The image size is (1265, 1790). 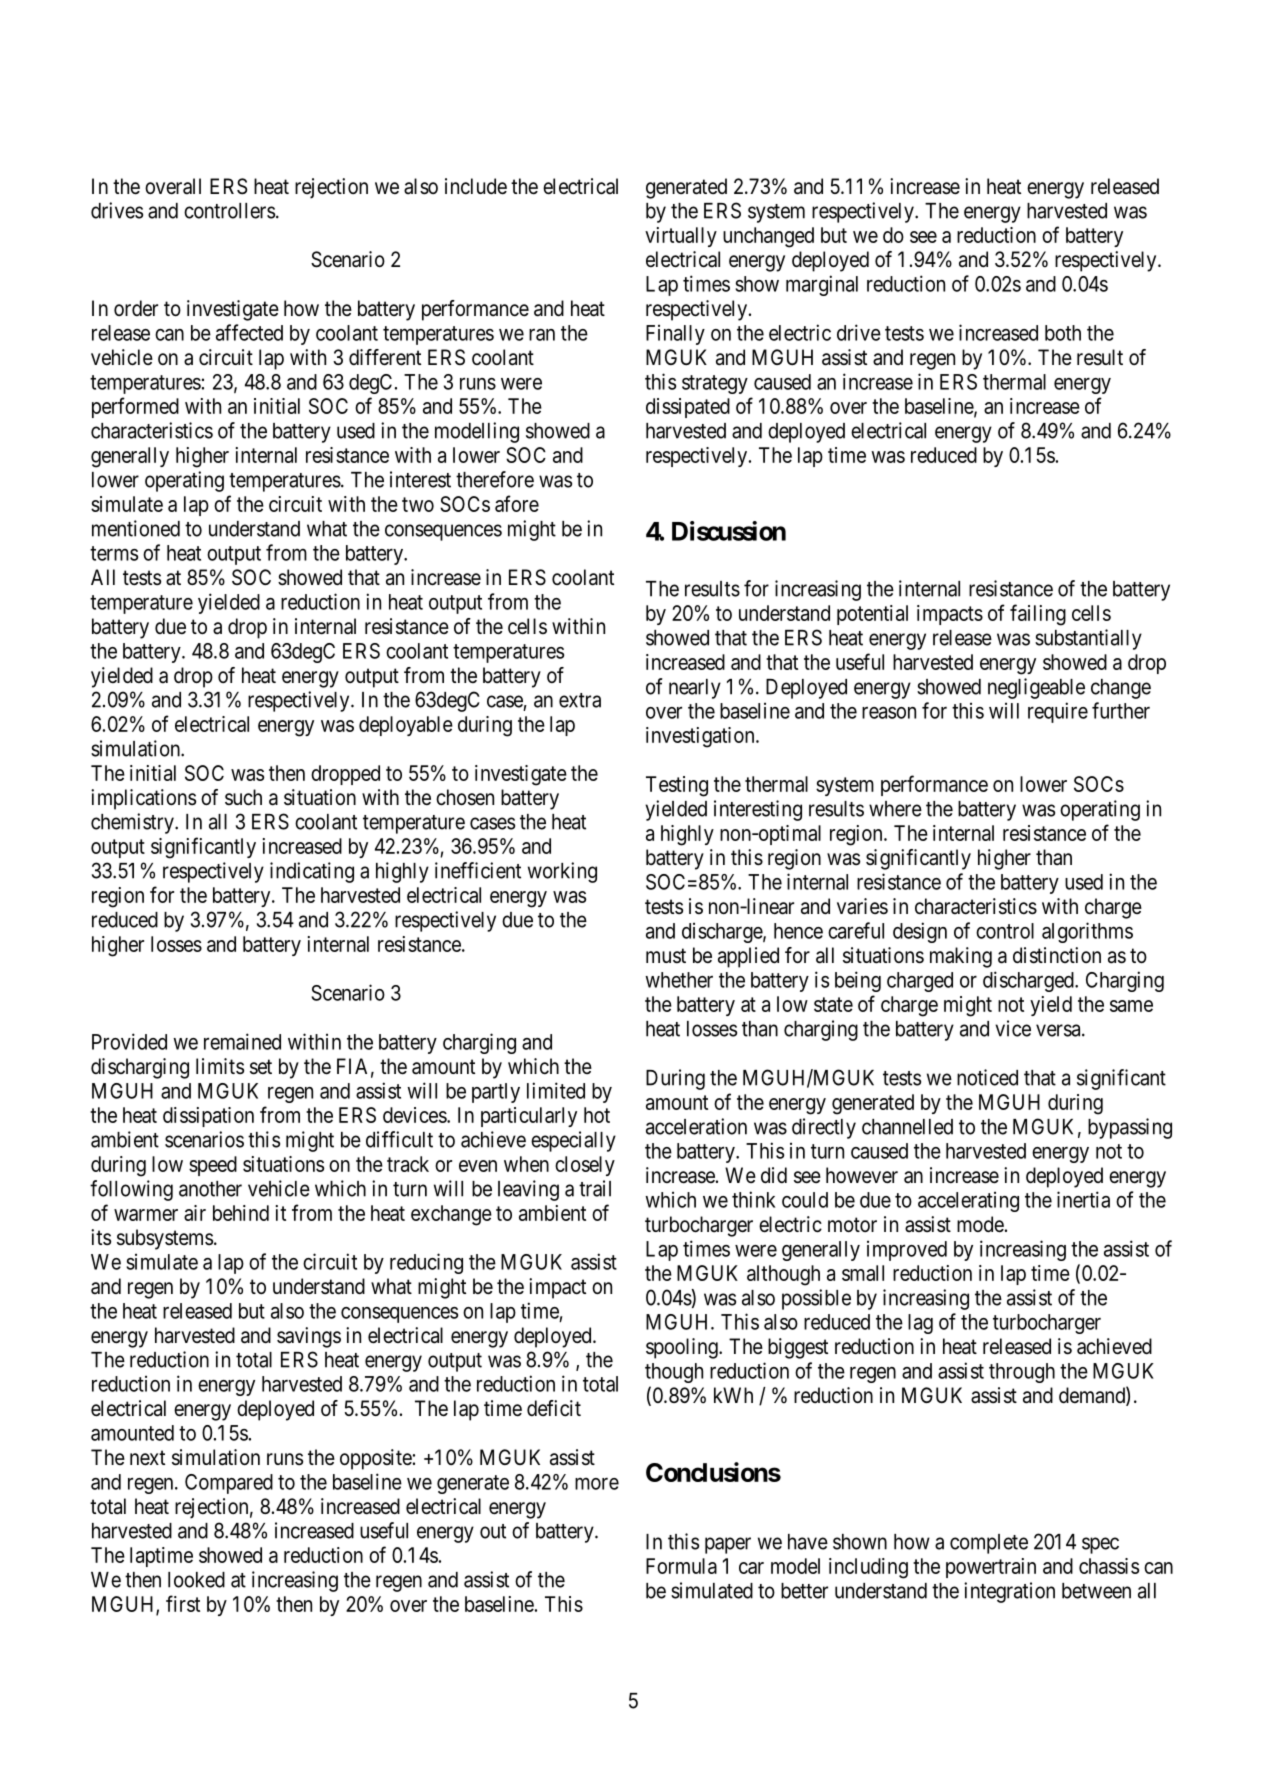 What do you see at coordinates (1038, 615) in the screenshot?
I see `failing` at bounding box center [1038, 615].
